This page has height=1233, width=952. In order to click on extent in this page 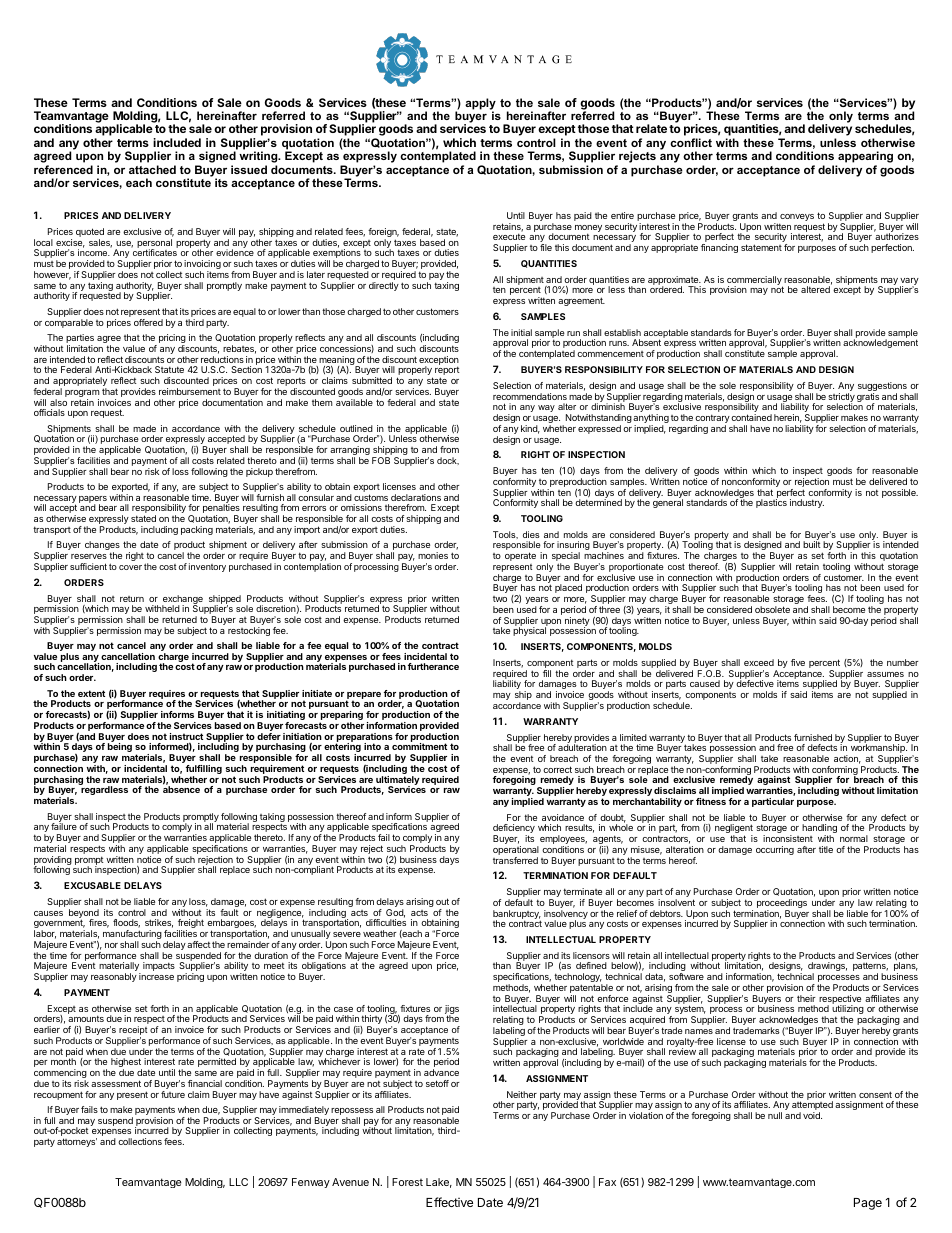, I will do `click(91, 693)`.
